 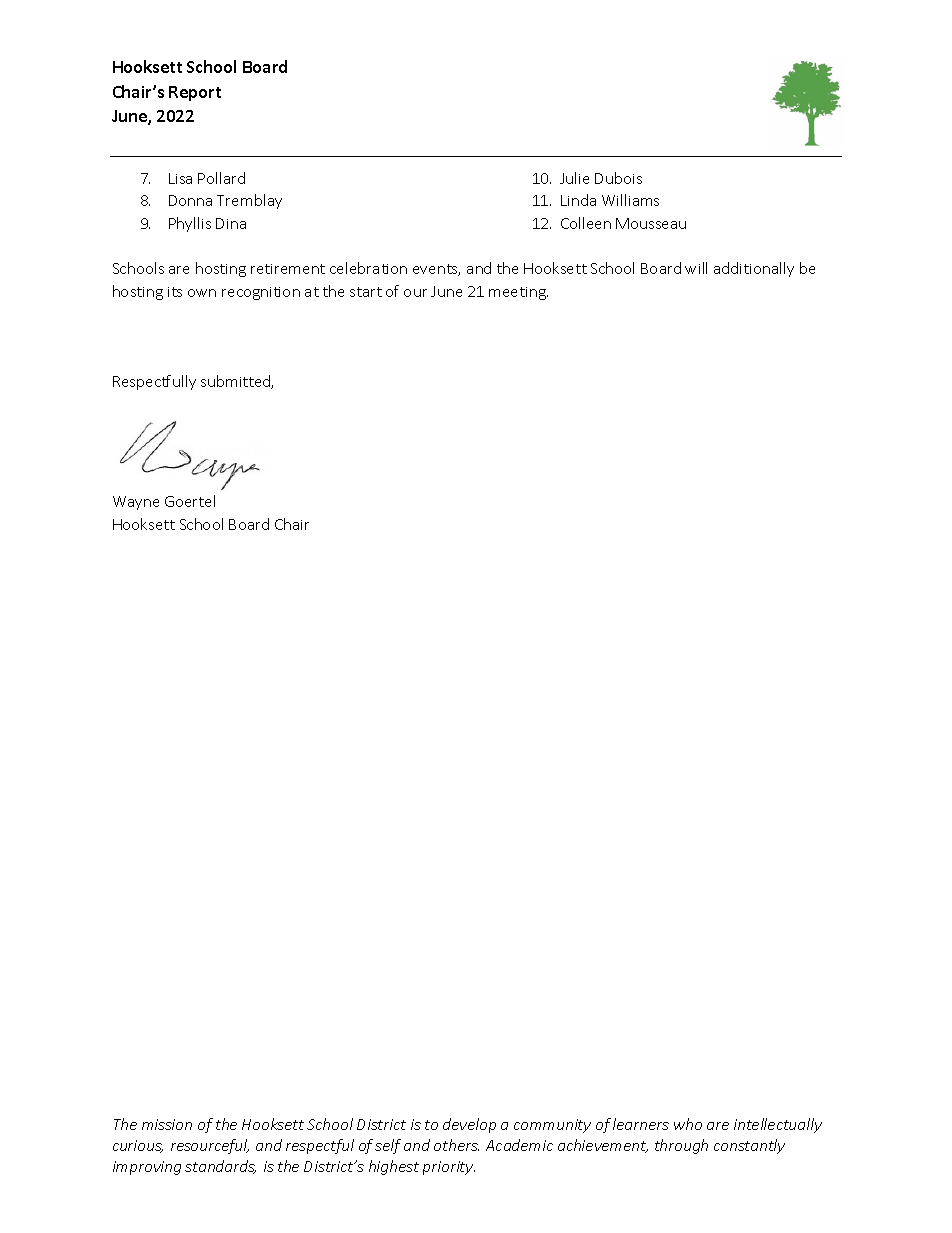 What do you see at coordinates (618, 178) in the screenshot?
I see `Dubois` at bounding box center [618, 178].
